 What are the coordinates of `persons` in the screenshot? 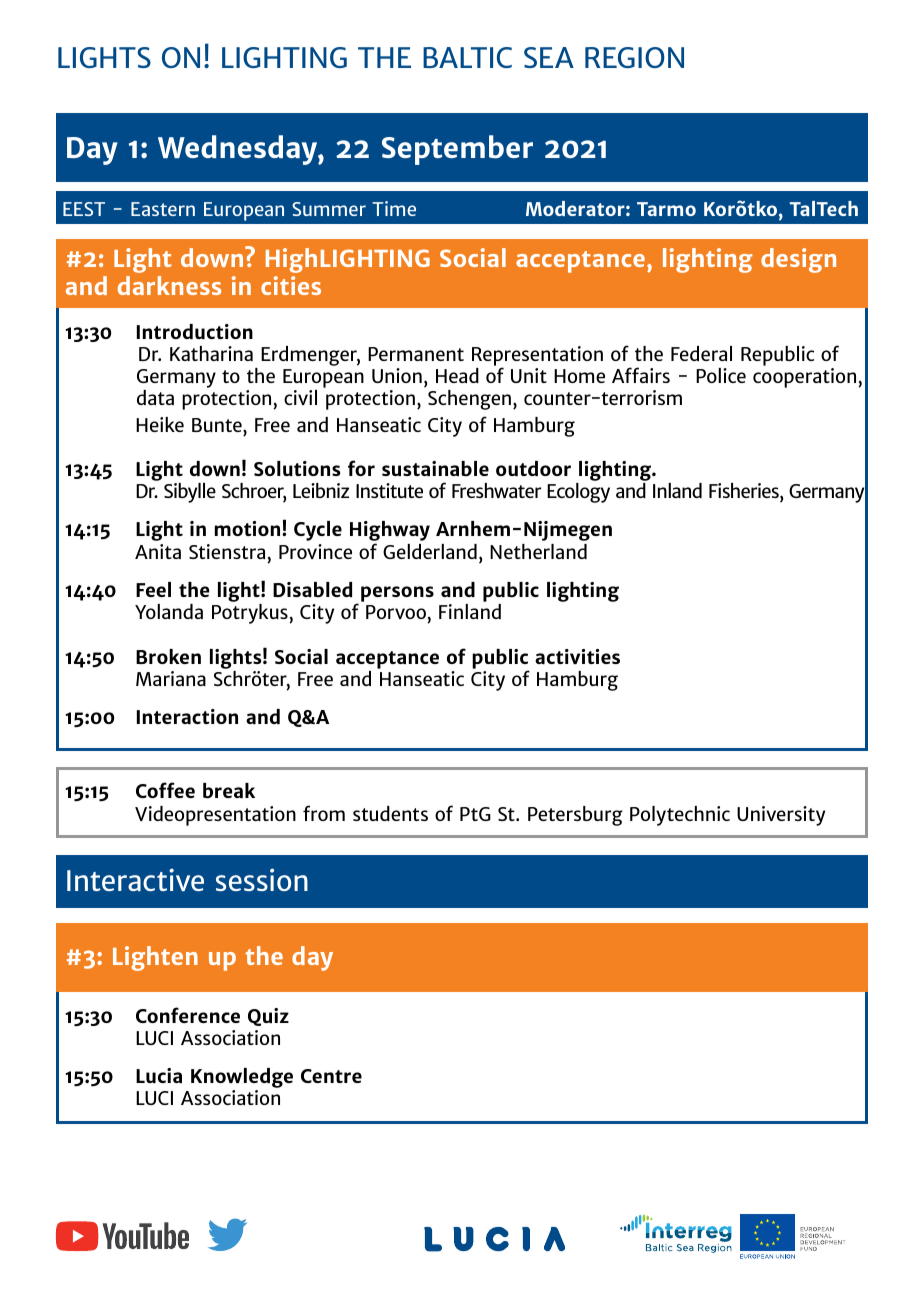 It's located at (397, 594).
